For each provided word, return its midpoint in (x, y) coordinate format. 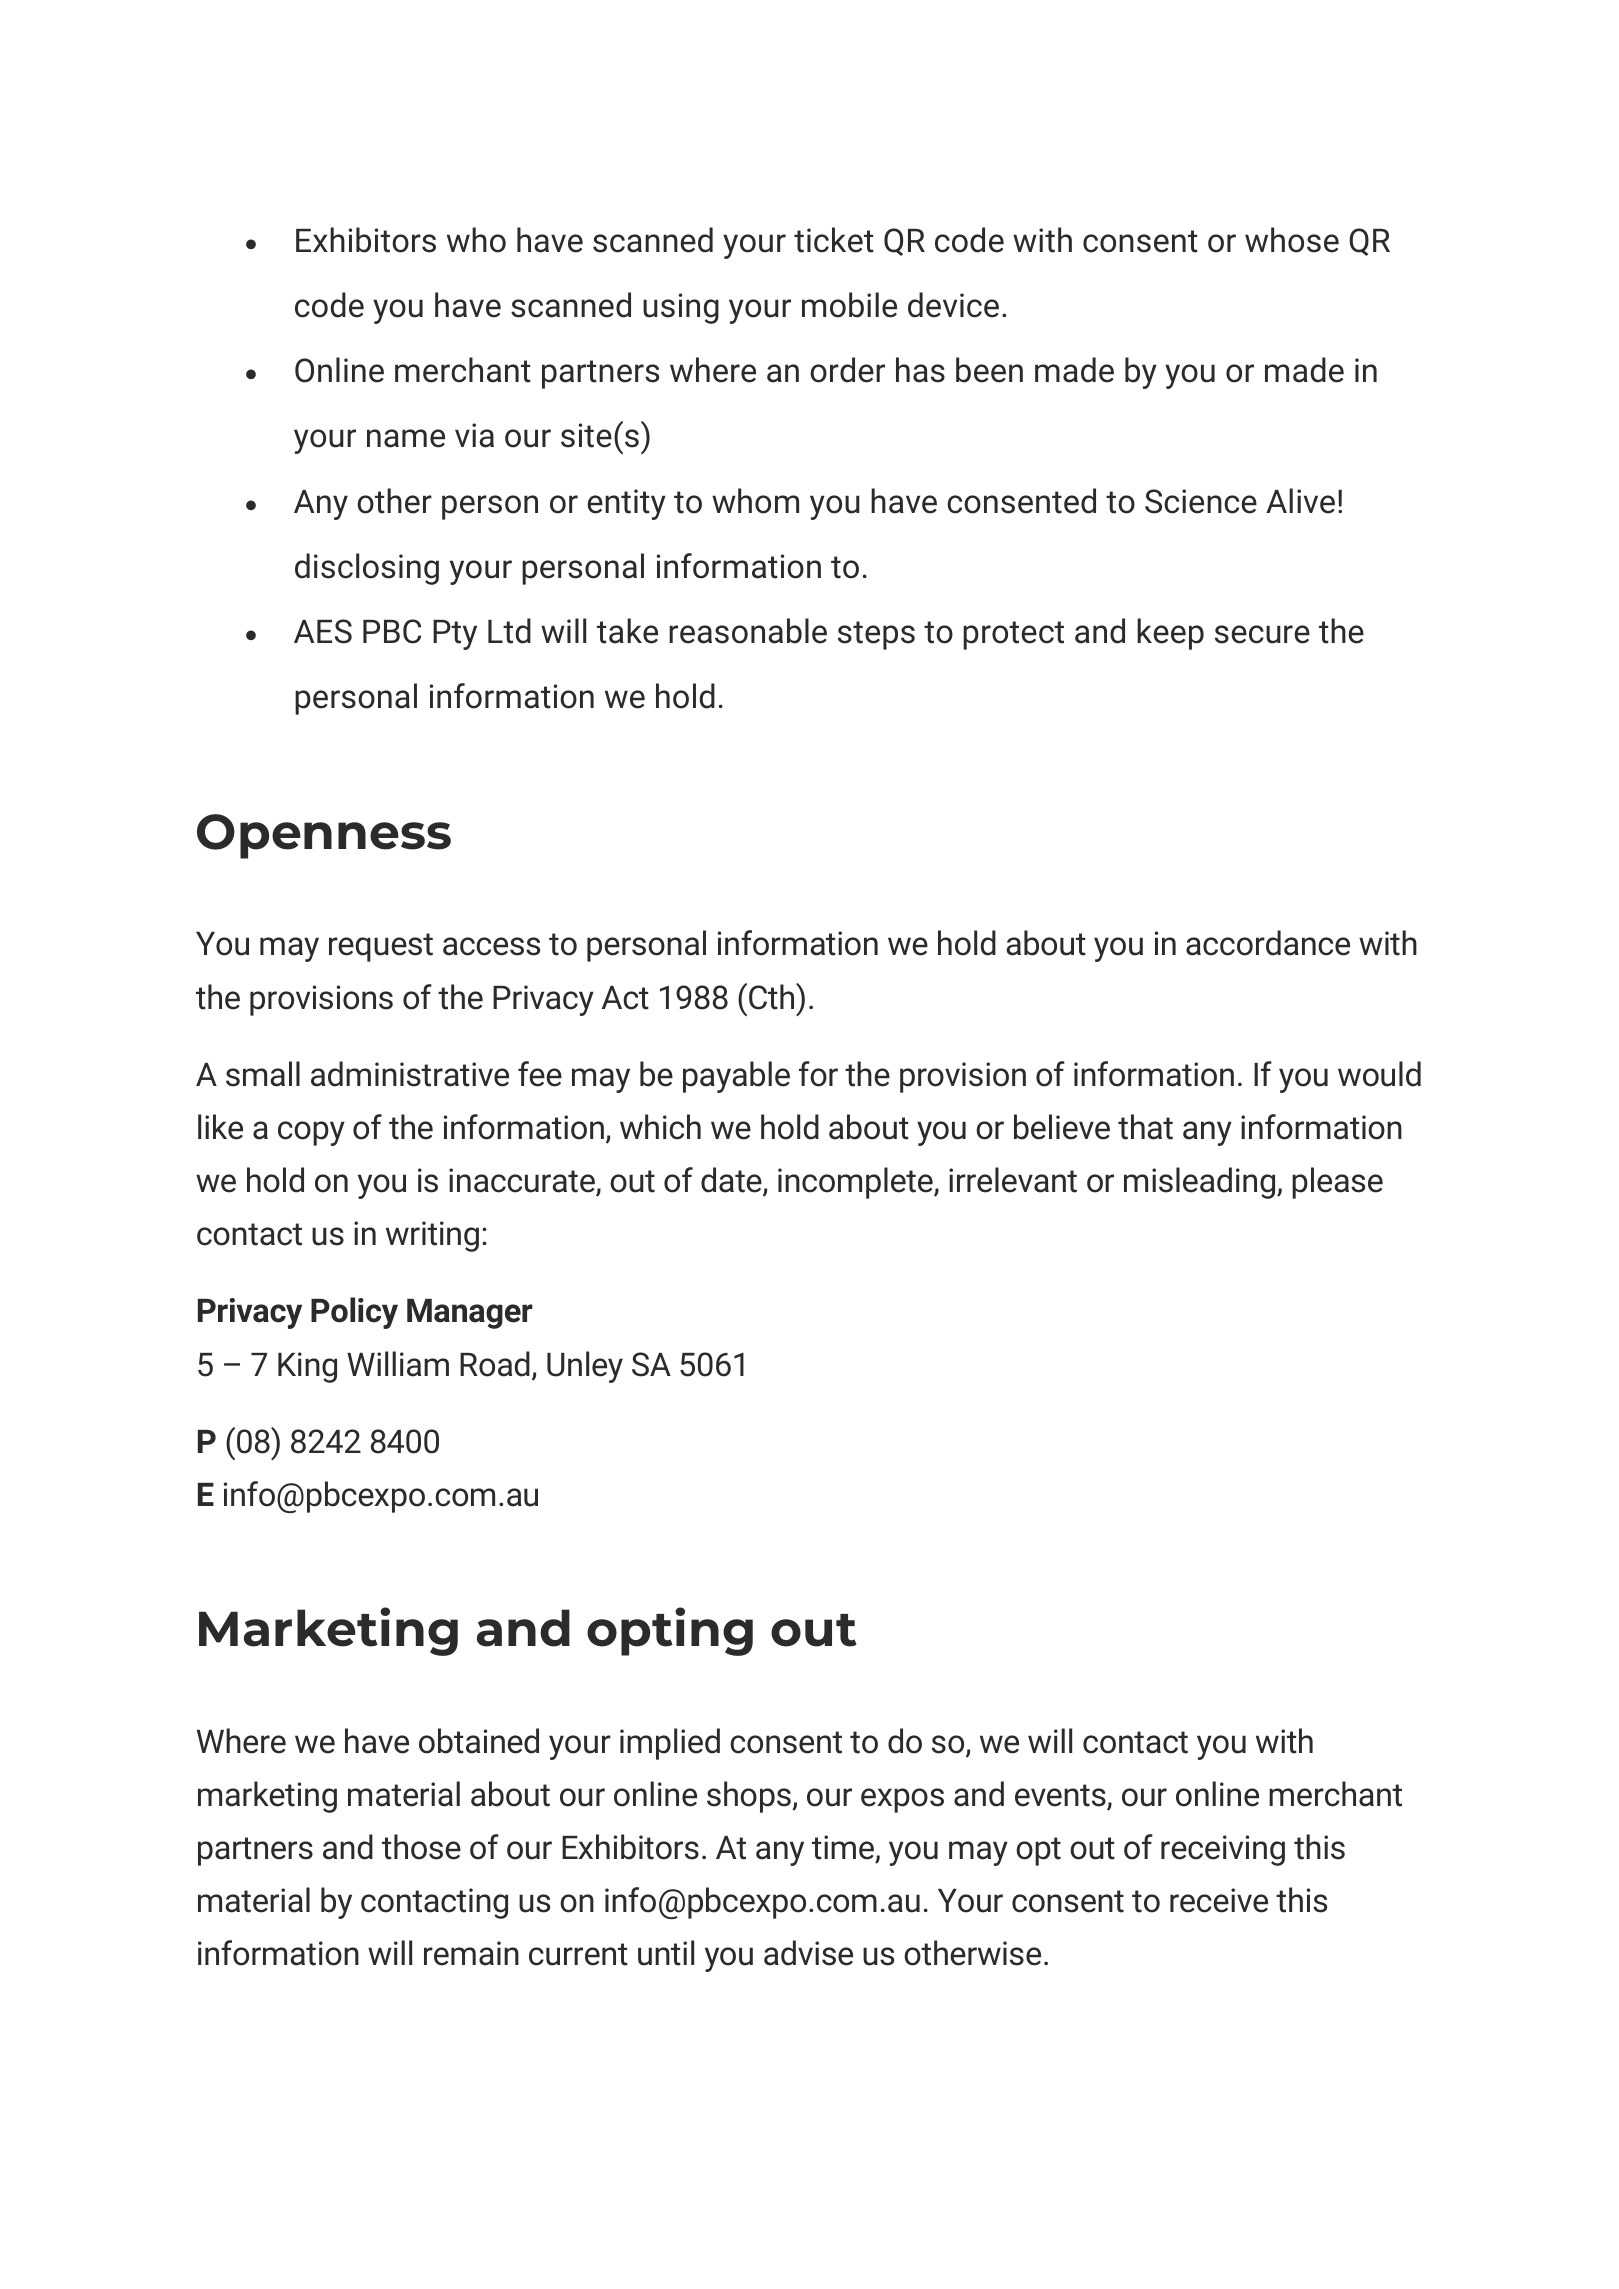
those (421, 1847)
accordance (1268, 943)
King (307, 1367)
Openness (324, 836)
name (406, 438)
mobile (849, 305)
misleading (1201, 1183)
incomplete (856, 1183)
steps (876, 635)
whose (1292, 240)
